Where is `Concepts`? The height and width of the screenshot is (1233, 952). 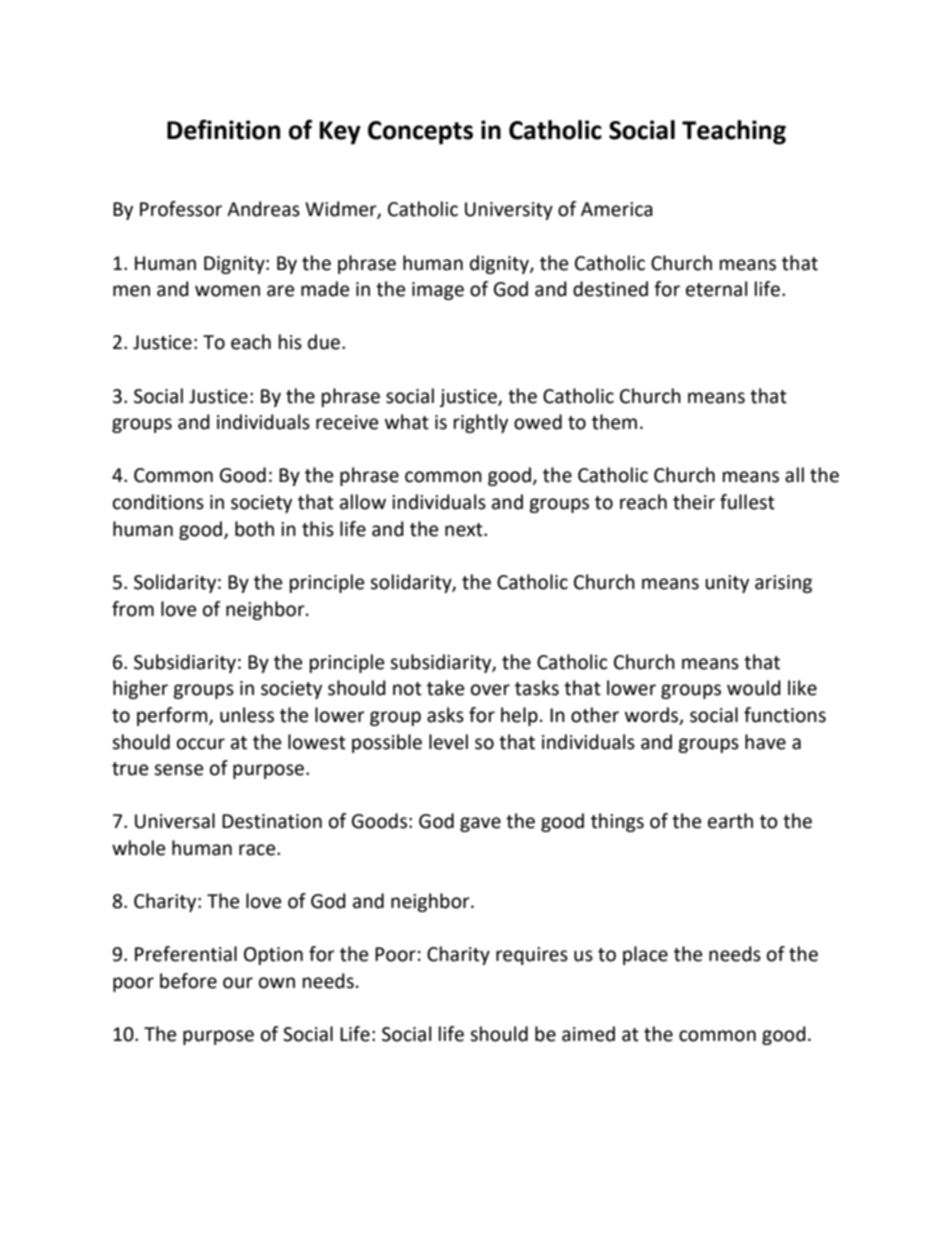
Concepts is located at coordinates (420, 133).
